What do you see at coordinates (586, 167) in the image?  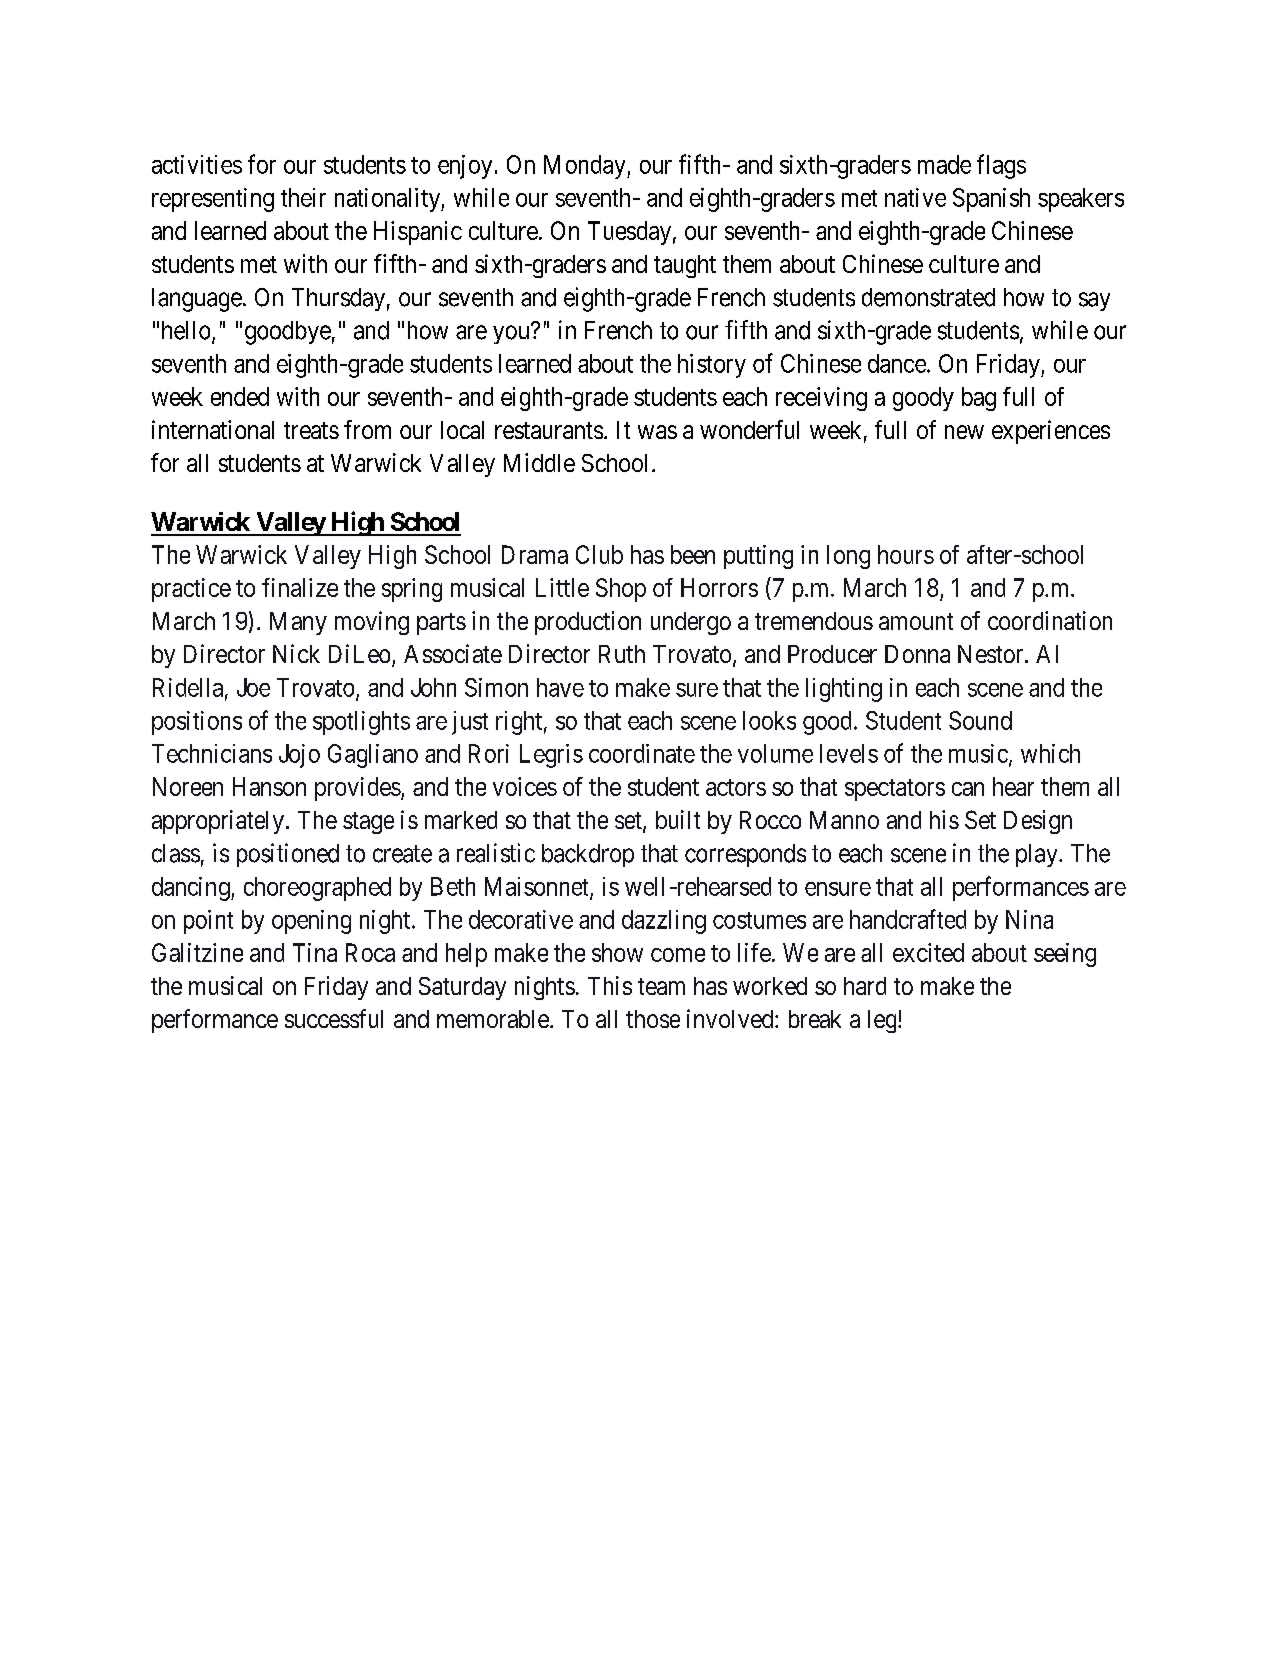 I see `Monday` at bounding box center [586, 167].
